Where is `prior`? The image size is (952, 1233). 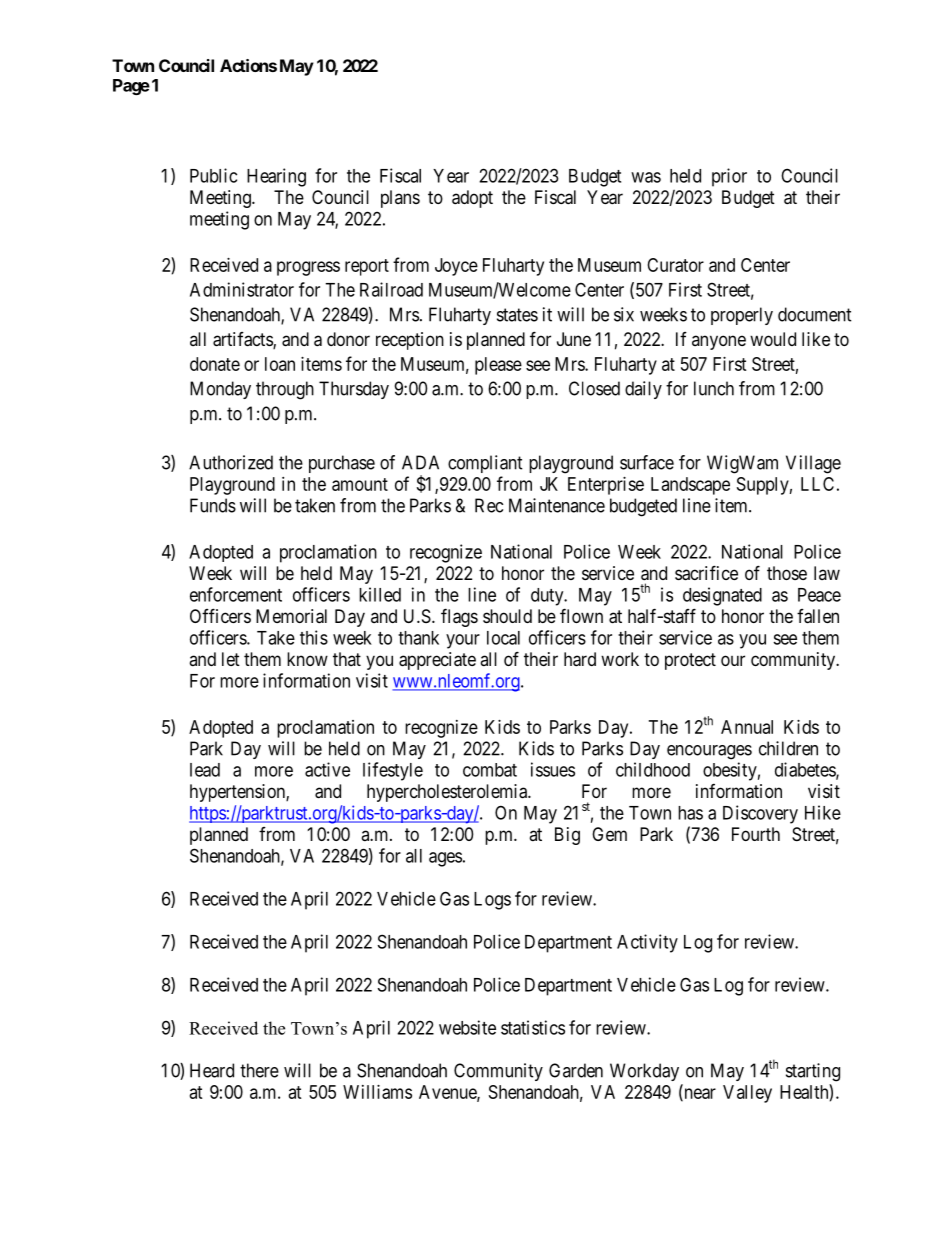
prior is located at coordinates (729, 177).
